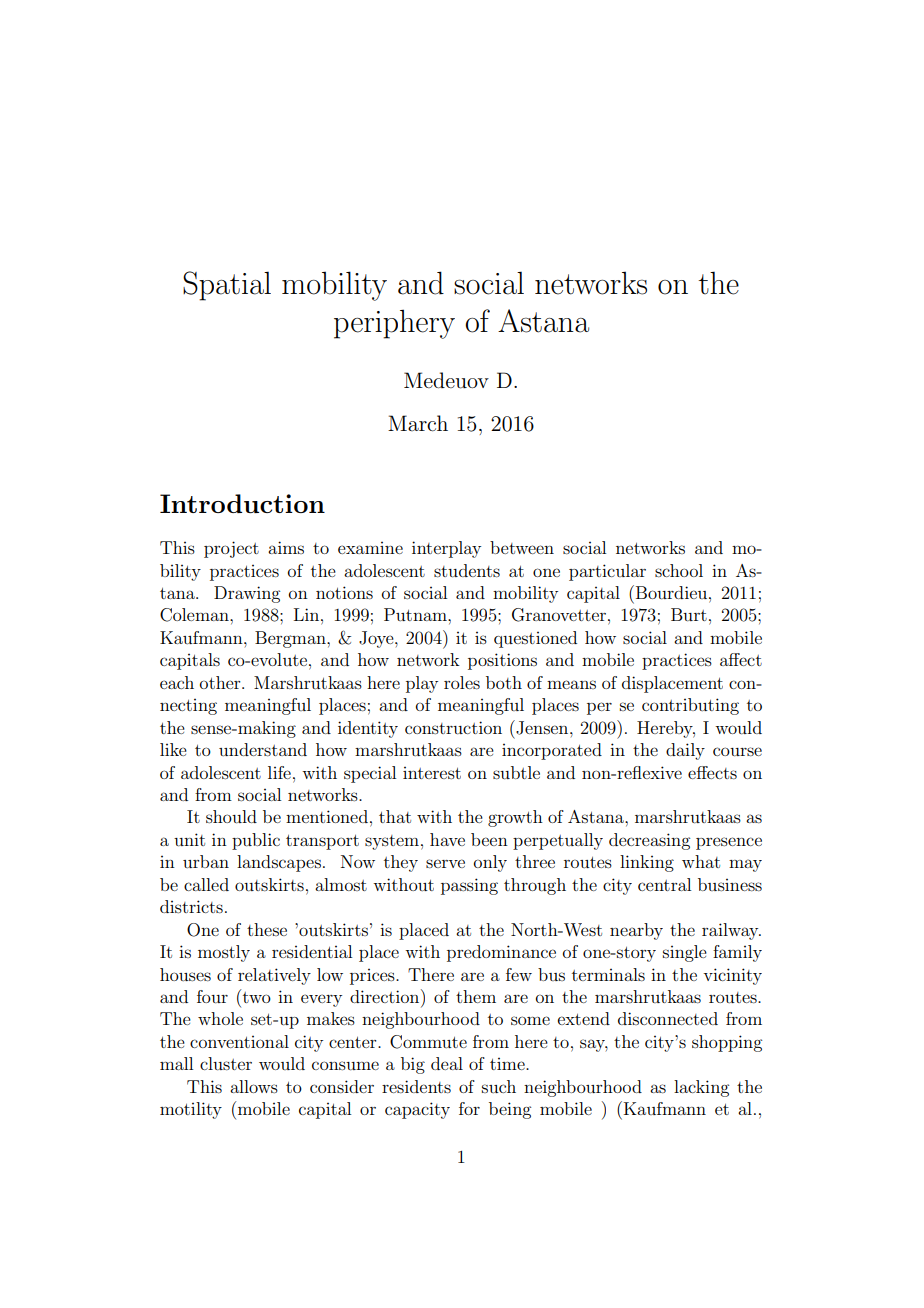  Describe the element at coordinates (462, 682) in the screenshot. I see `roles` at that location.
